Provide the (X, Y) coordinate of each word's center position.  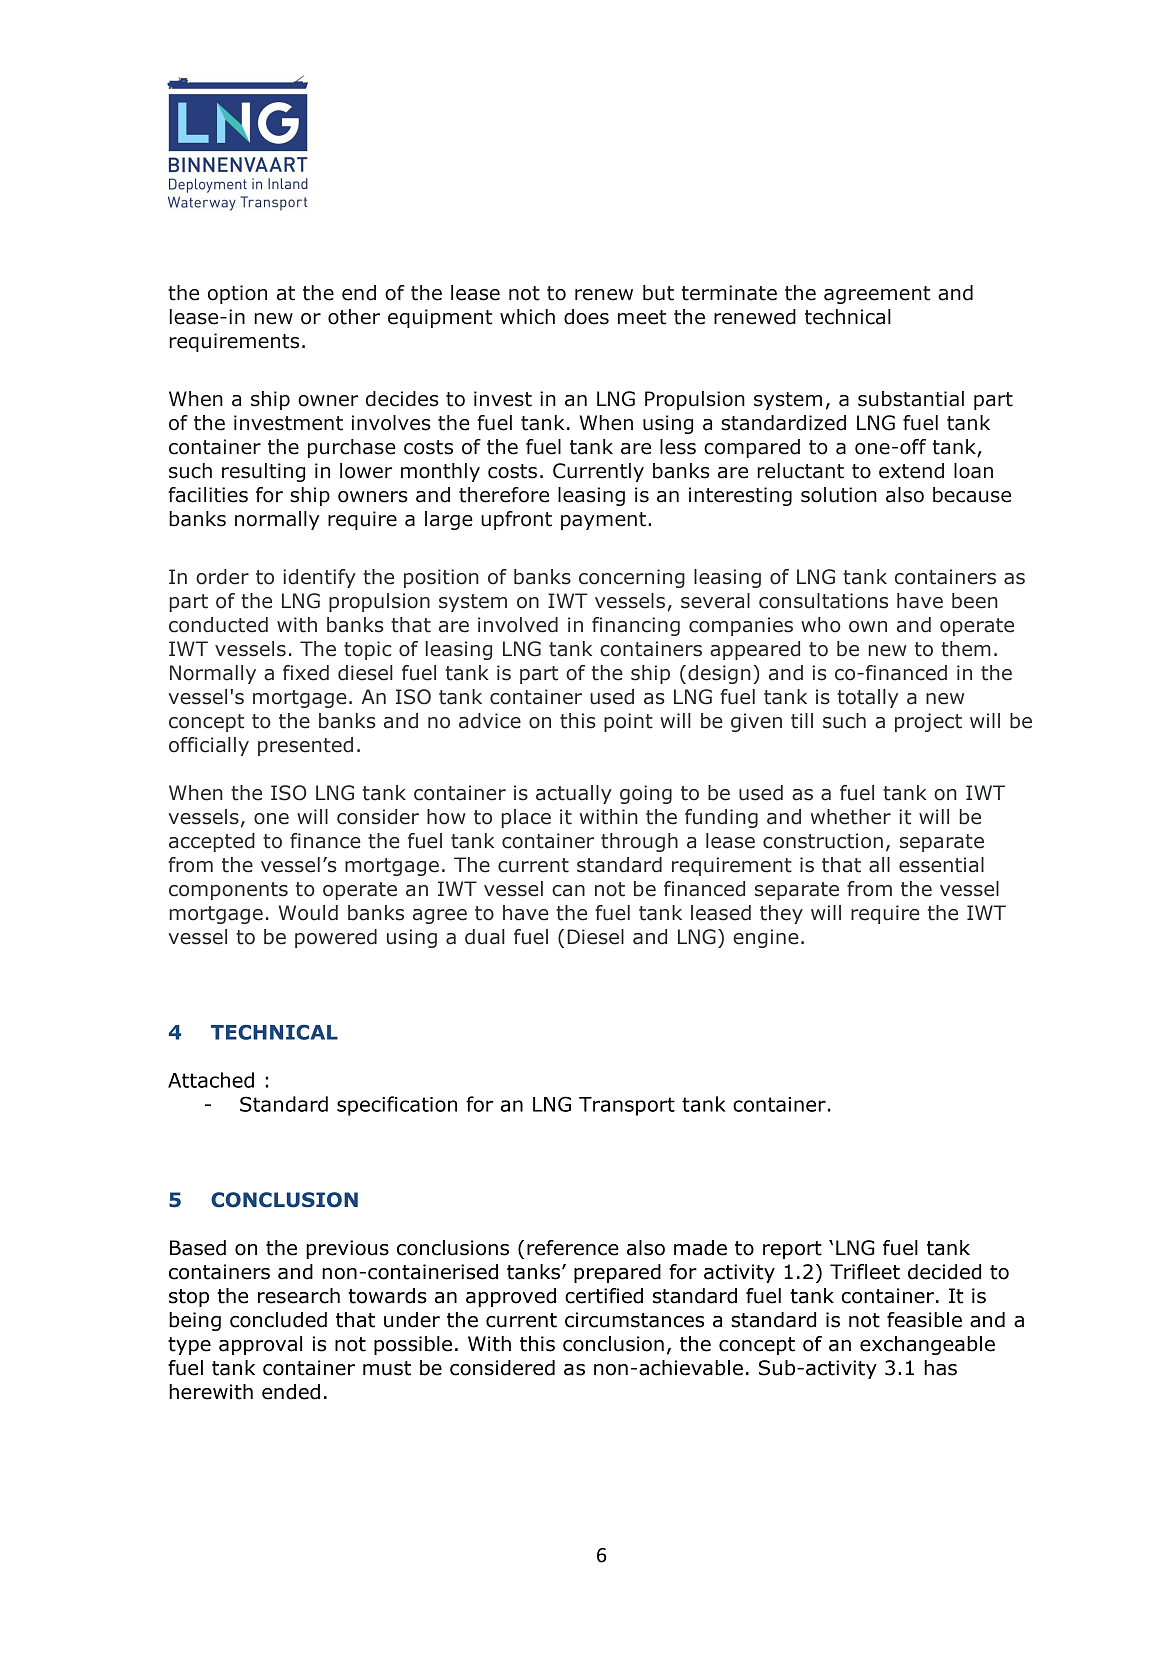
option (237, 294)
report (792, 1250)
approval (260, 1345)
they (781, 914)
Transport (627, 1106)
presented (305, 746)
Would (308, 913)
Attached (211, 1080)
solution (839, 495)
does (586, 317)
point (628, 722)
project (928, 722)
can (568, 891)
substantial (911, 399)
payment (605, 521)
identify (319, 578)
